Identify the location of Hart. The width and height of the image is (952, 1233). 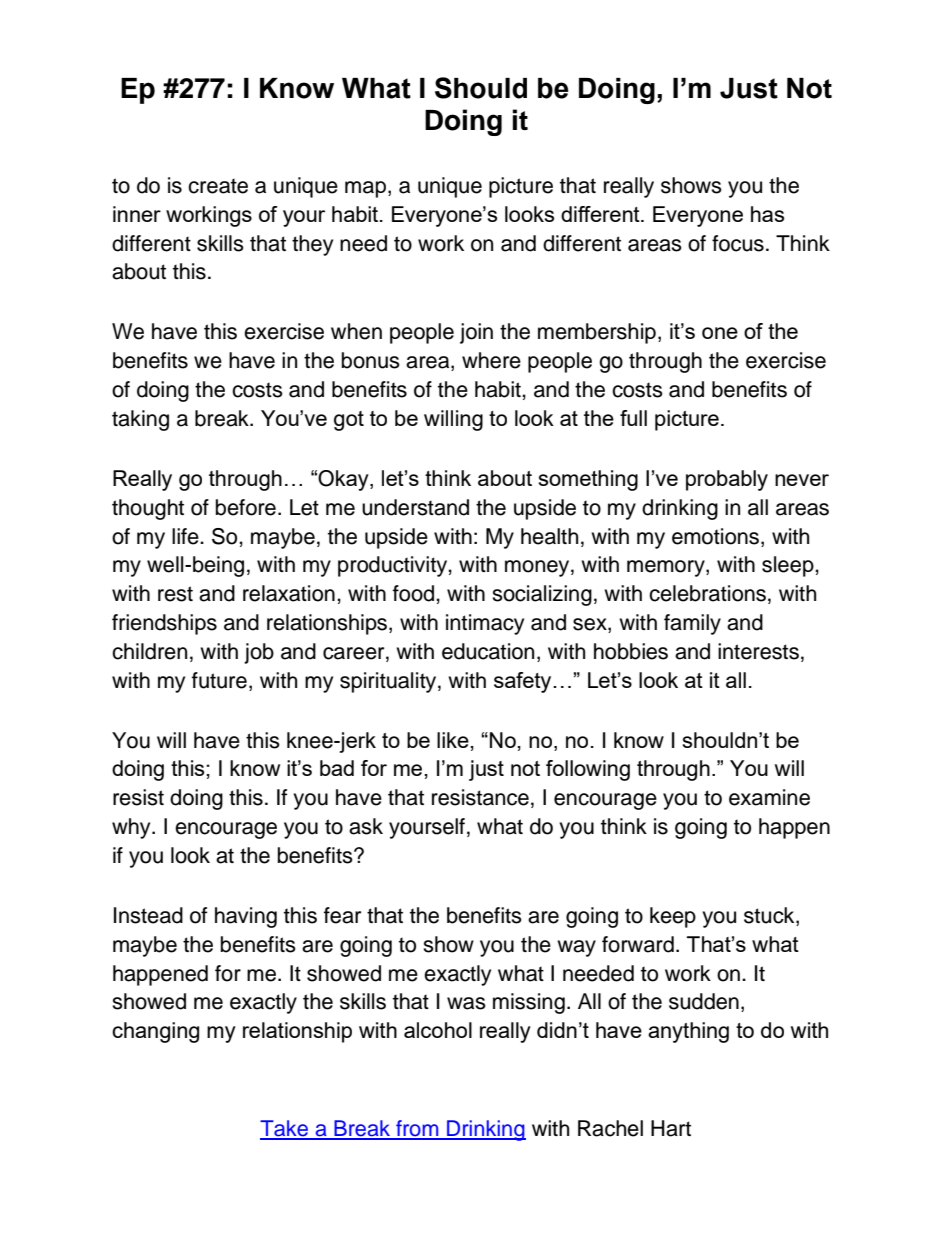
(671, 1128).
